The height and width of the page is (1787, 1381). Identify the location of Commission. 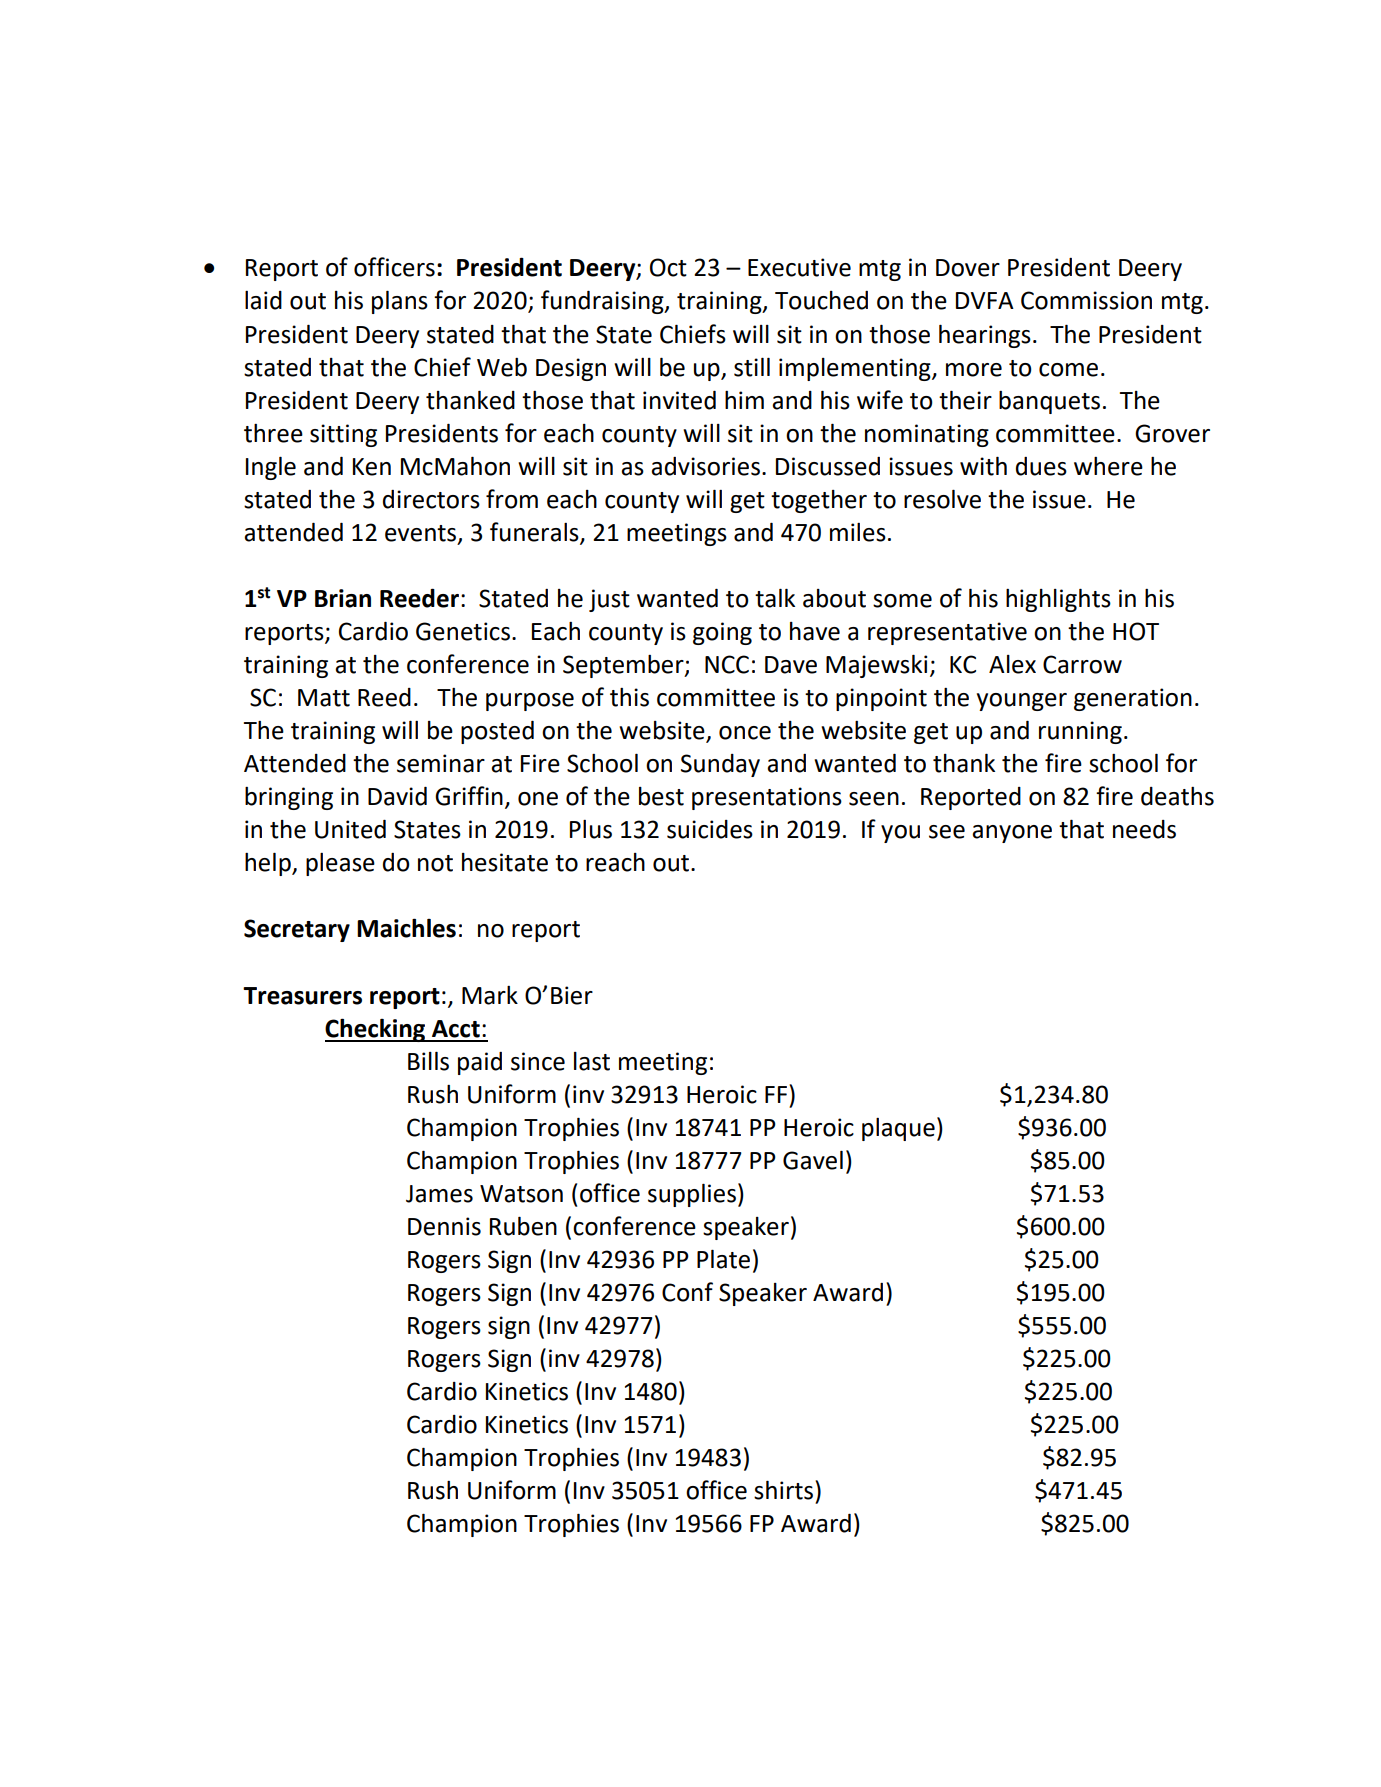
(1086, 300).
